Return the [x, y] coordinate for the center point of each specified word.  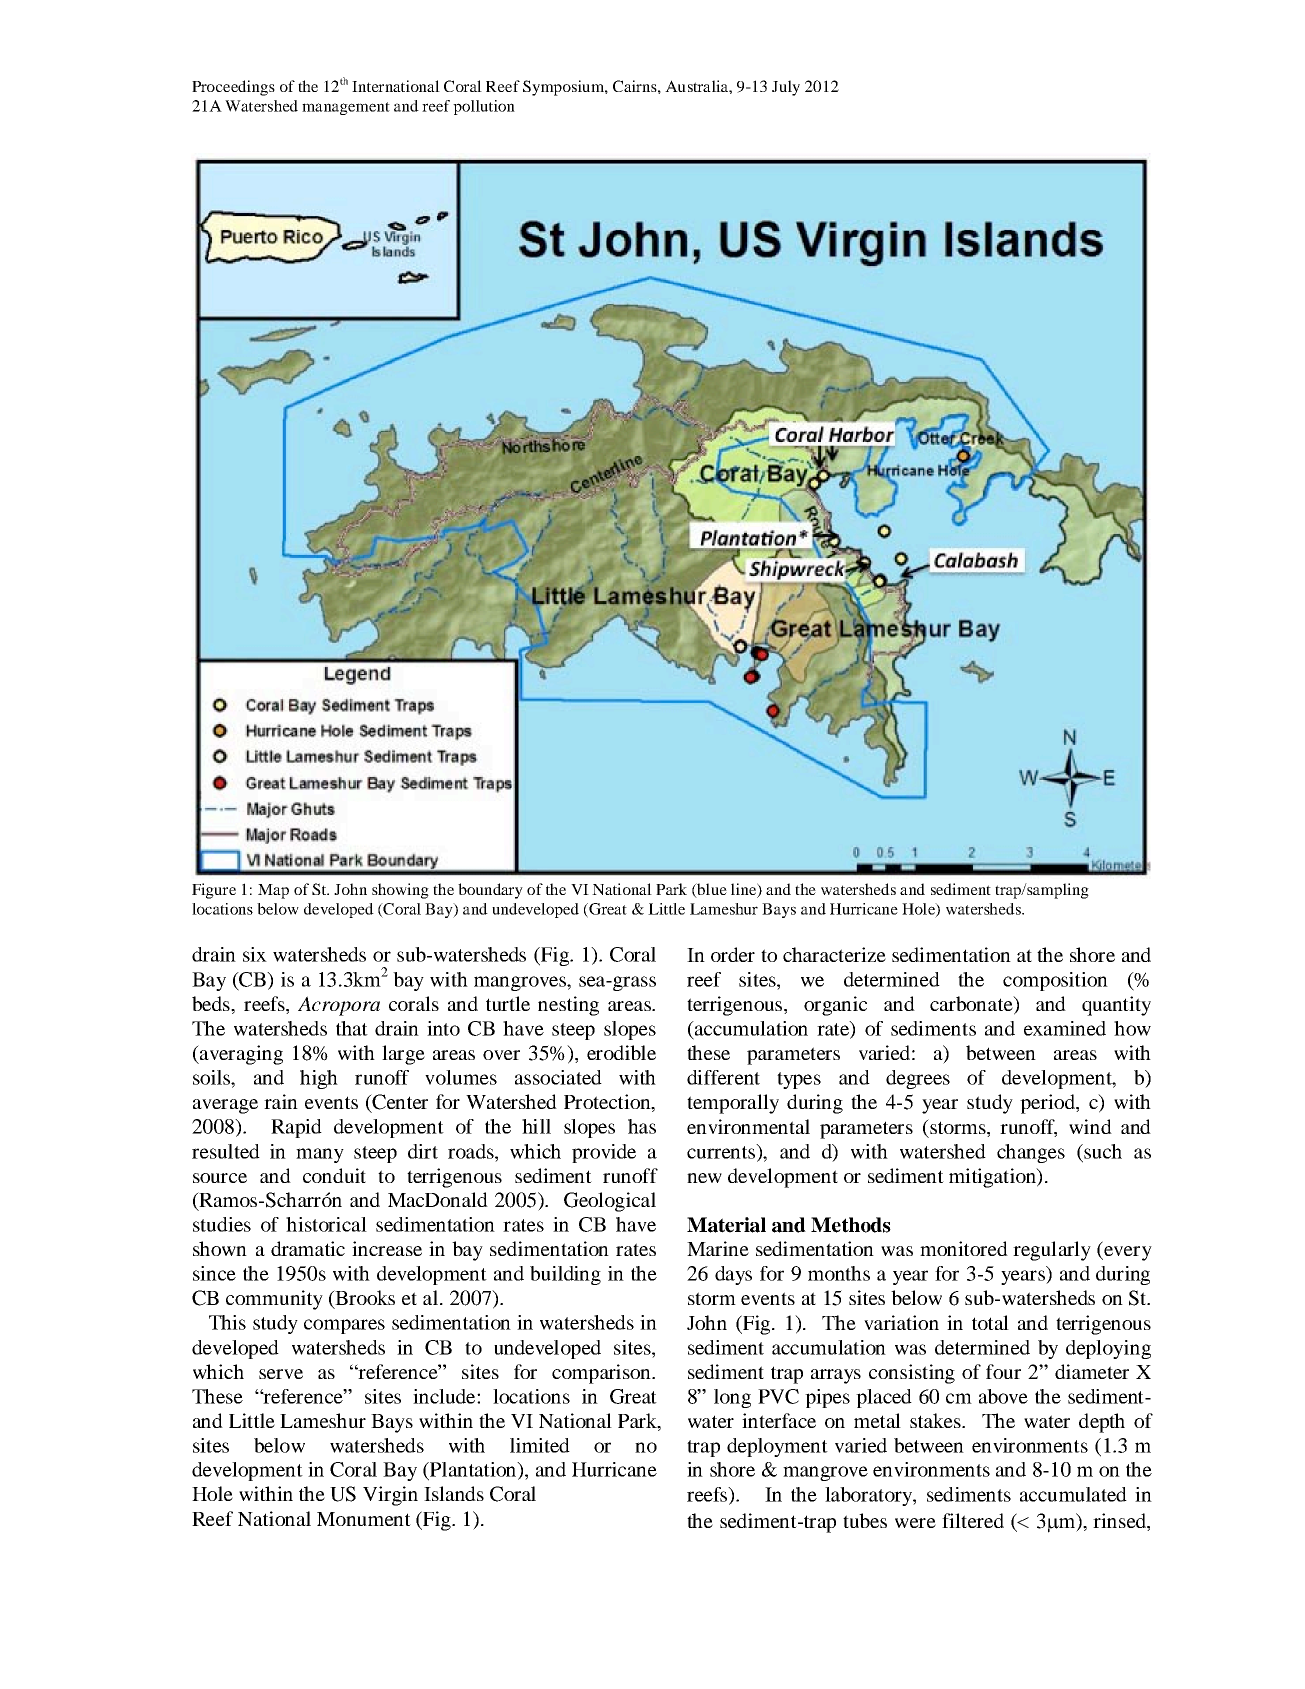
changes [1031, 1153]
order [733, 954]
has [642, 1126]
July [786, 88]
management [346, 108]
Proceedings [233, 88]
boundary [490, 891]
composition [1055, 981]
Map [273, 891]
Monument [364, 1519]
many [320, 1155]
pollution [484, 107]
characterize [834, 954]
